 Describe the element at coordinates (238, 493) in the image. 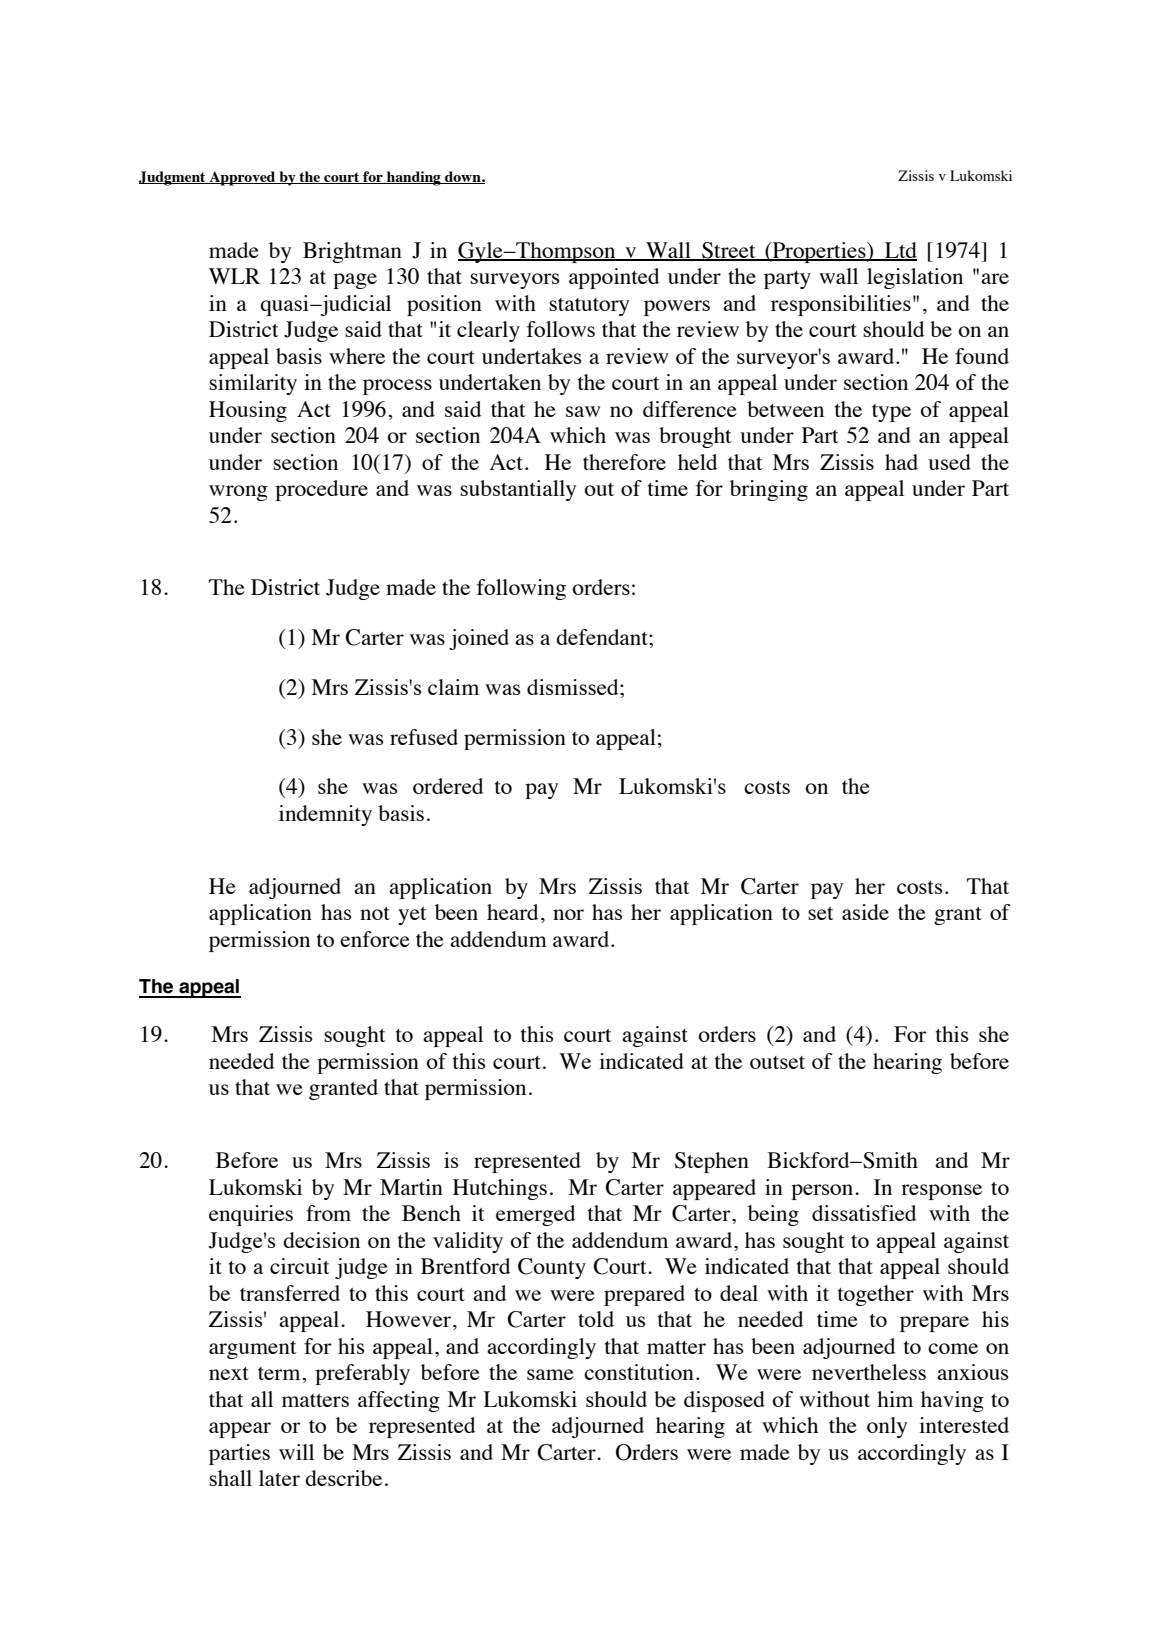

I see `wrong` at that location.
